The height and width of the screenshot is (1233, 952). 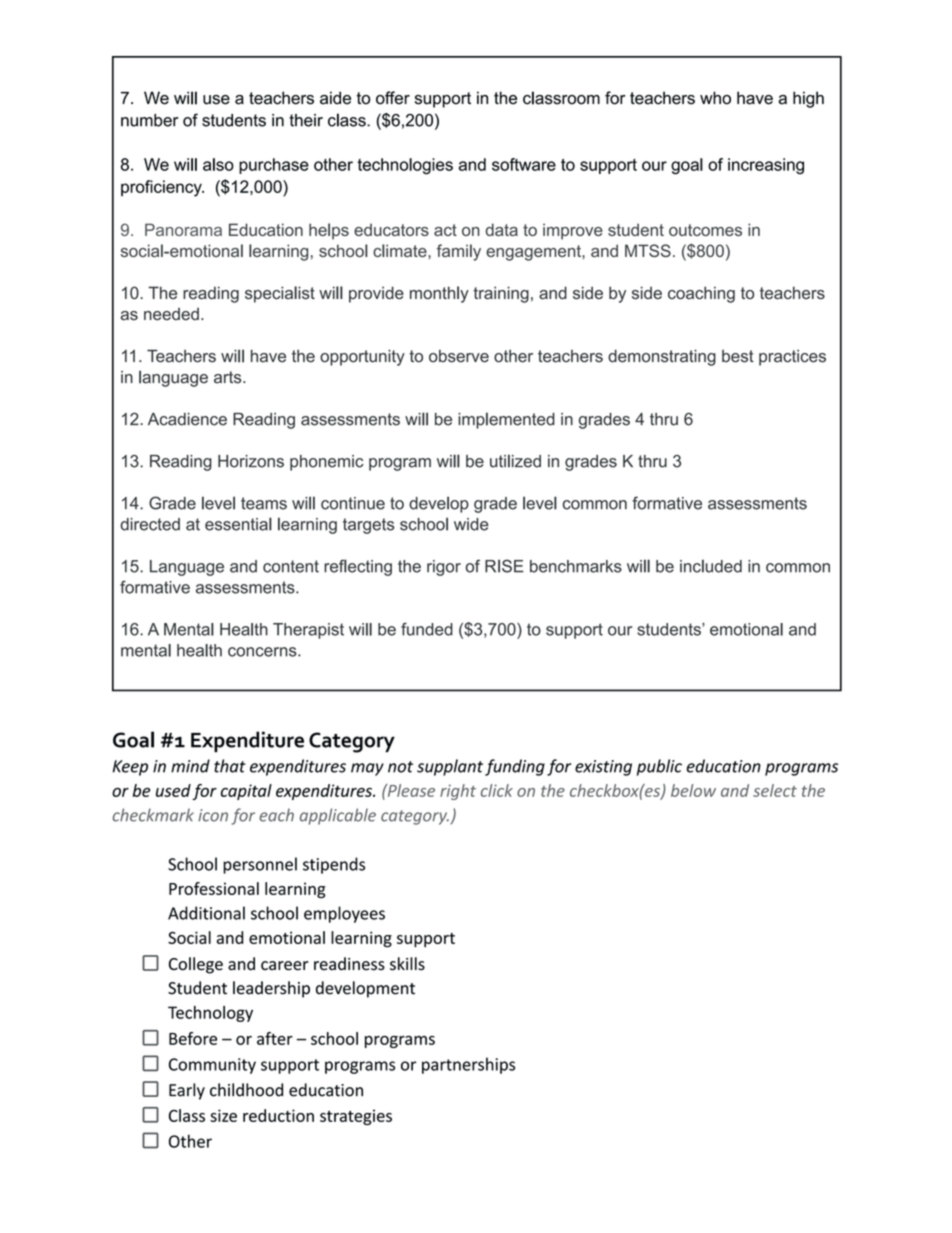 What do you see at coordinates (187, 1091) in the screenshot?
I see `Early` at bounding box center [187, 1091].
